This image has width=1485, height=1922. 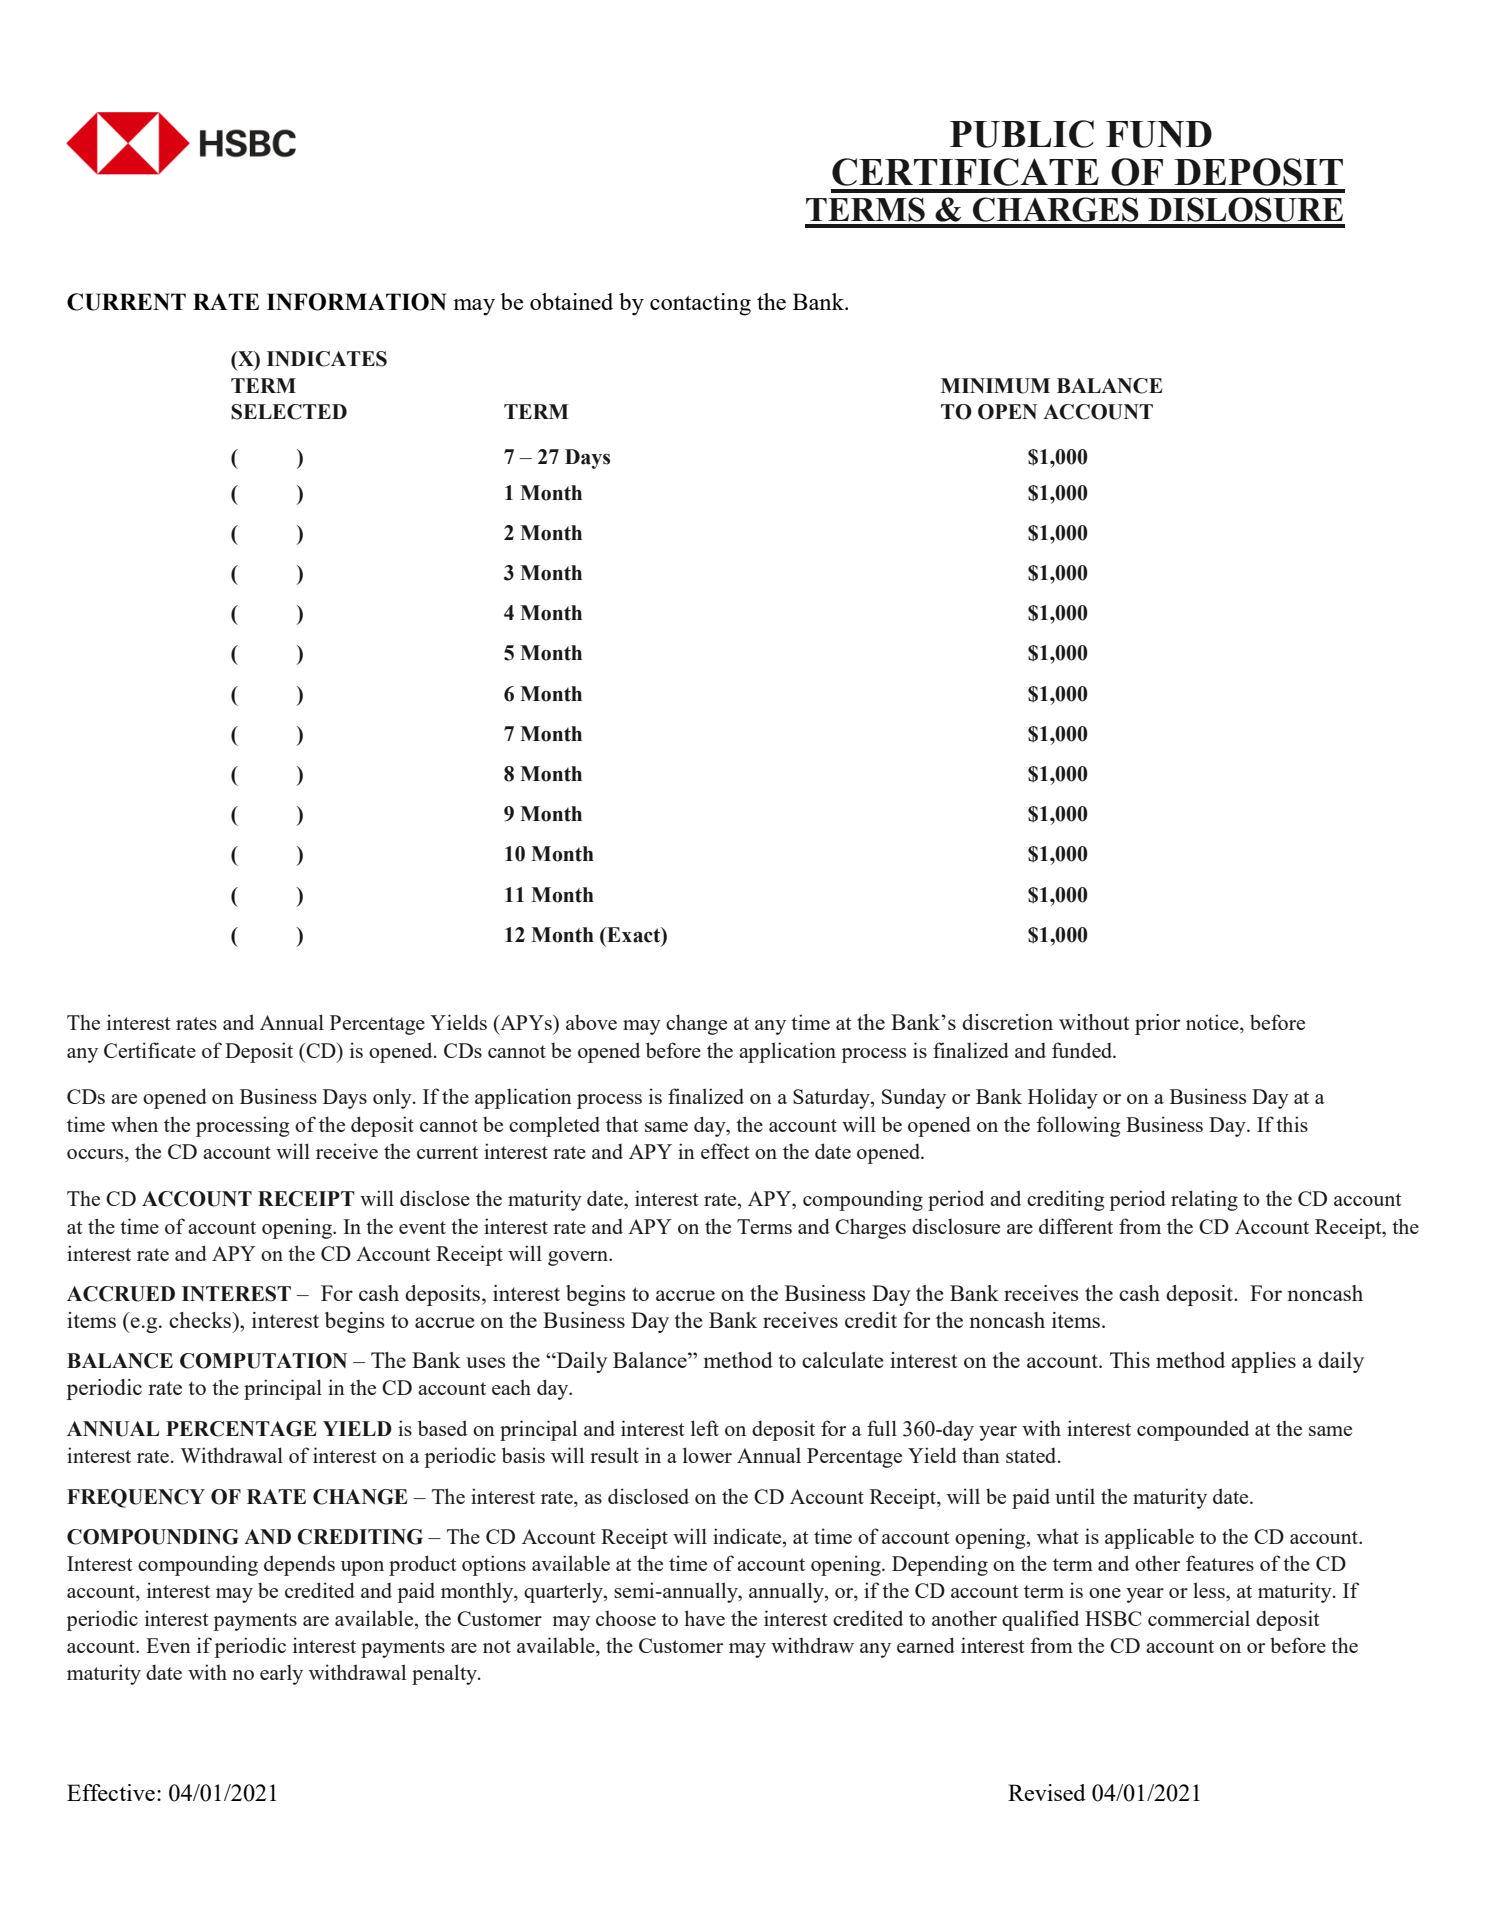 I want to click on have, so click(x=705, y=1618).
